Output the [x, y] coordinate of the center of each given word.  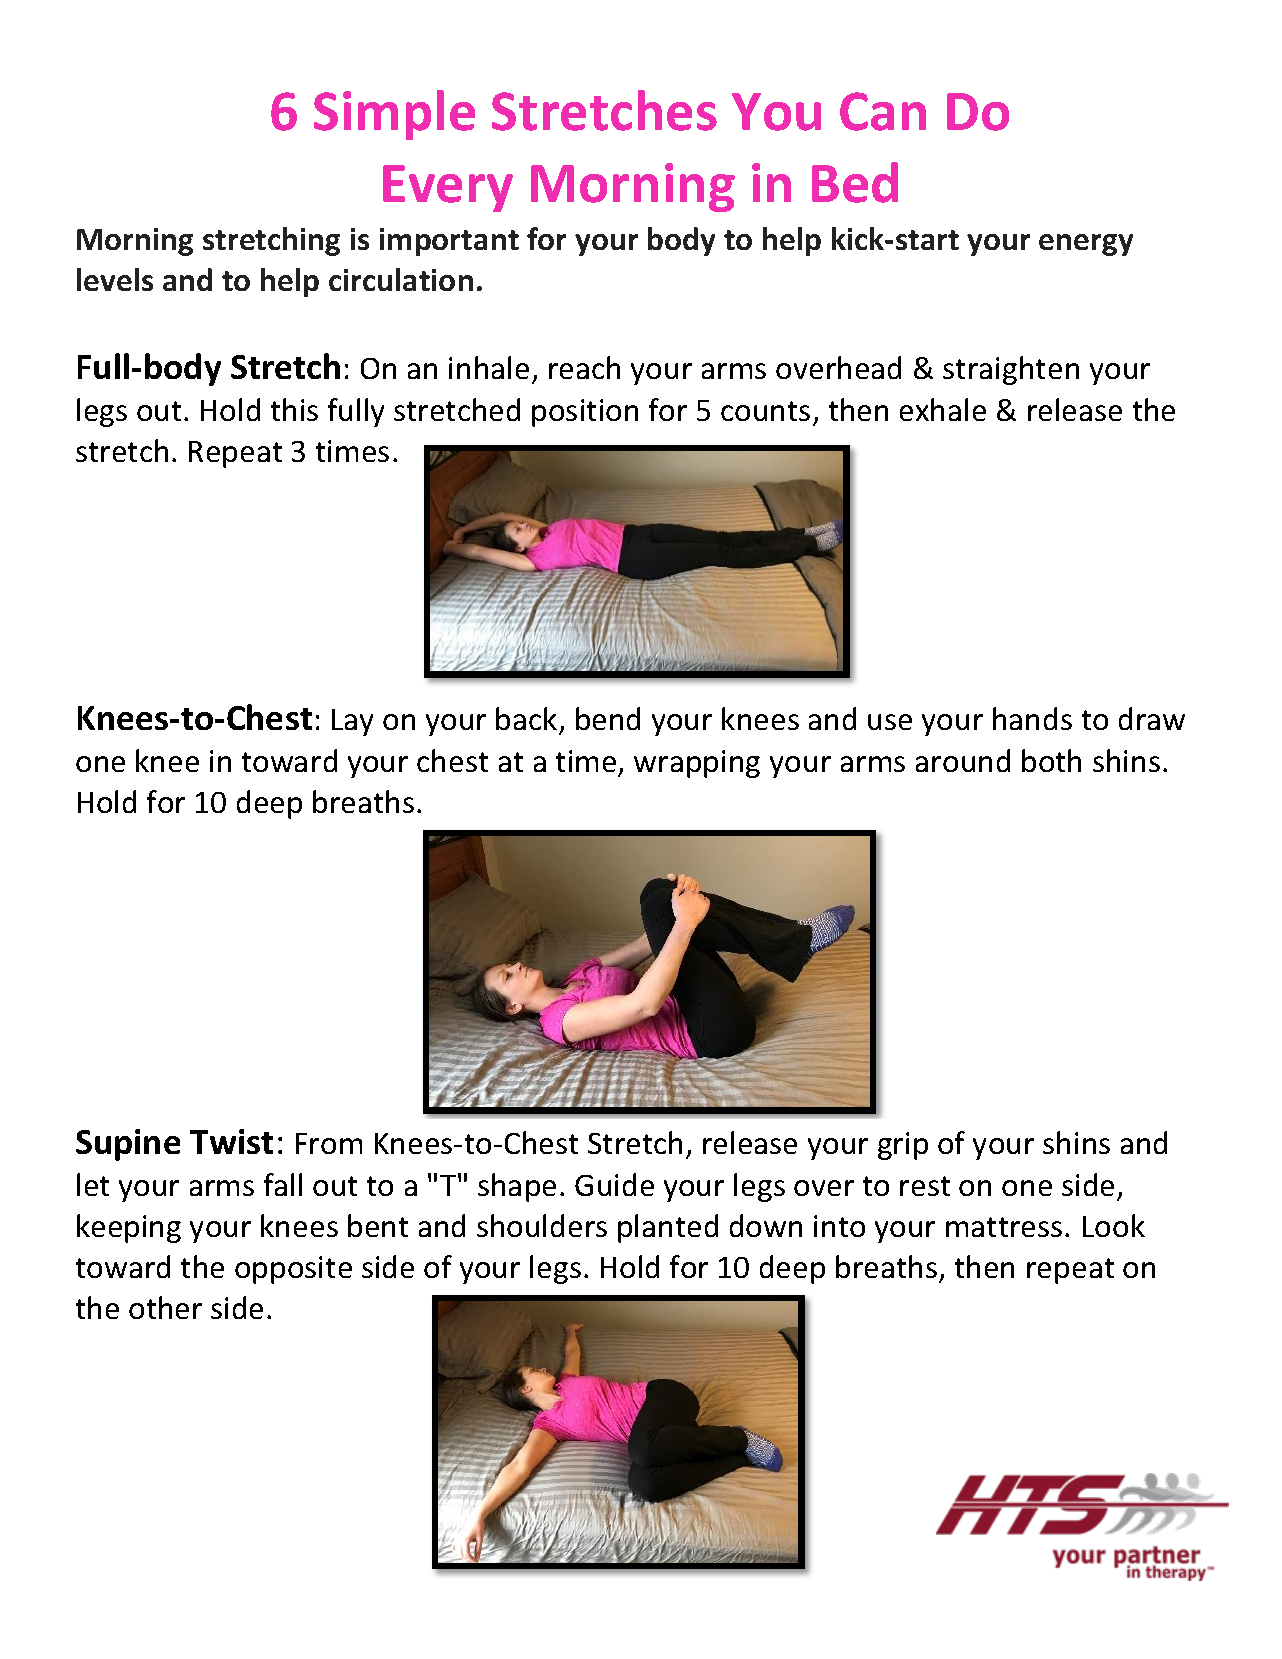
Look [1114, 1225]
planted [668, 1228]
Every [448, 188]
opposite [293, 1270]
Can [883, 111]
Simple [394, 115]
